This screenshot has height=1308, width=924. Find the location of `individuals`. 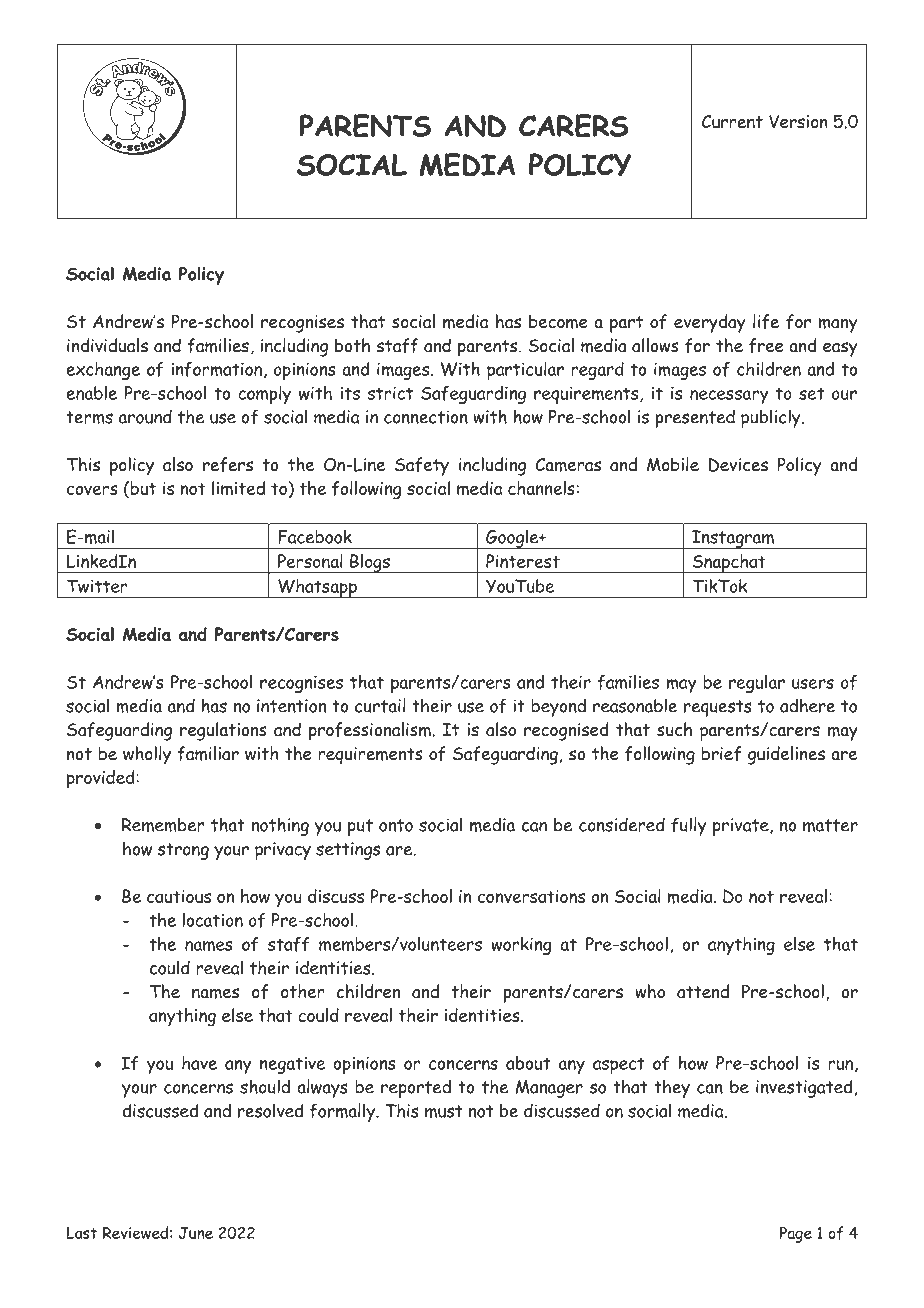

individuals is located at coordinates (107, 345).
